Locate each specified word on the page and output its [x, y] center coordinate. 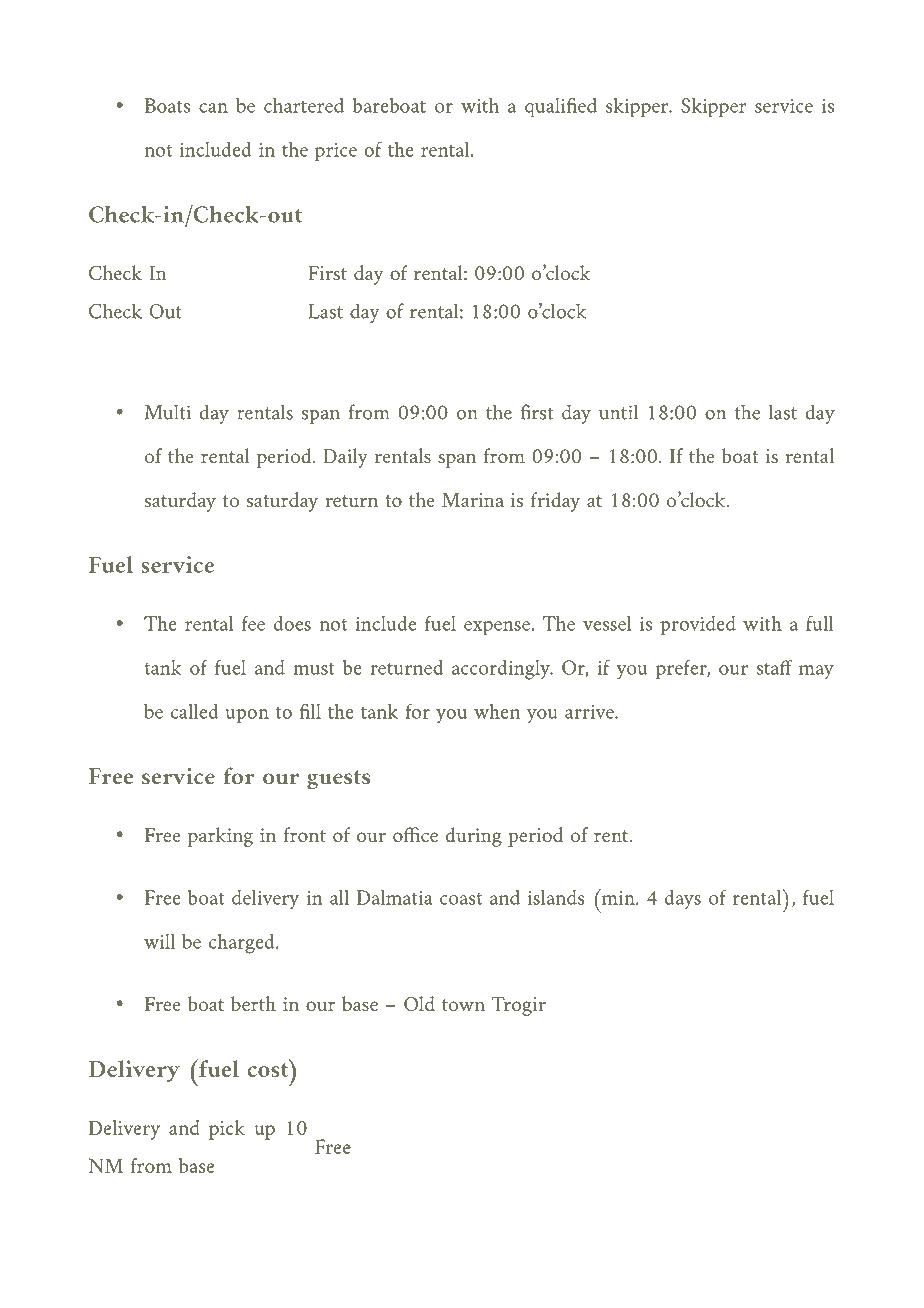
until [618, 412]
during [474, 837]
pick [227, 1130]
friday [555, 502]
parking [220, 837]
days [683, 900]
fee [253, 623]
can [213, 108]
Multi [168, 412]
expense [497, 628]
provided [698, 626]
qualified [561, 107]
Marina [473, 500]
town [463, 1005]
